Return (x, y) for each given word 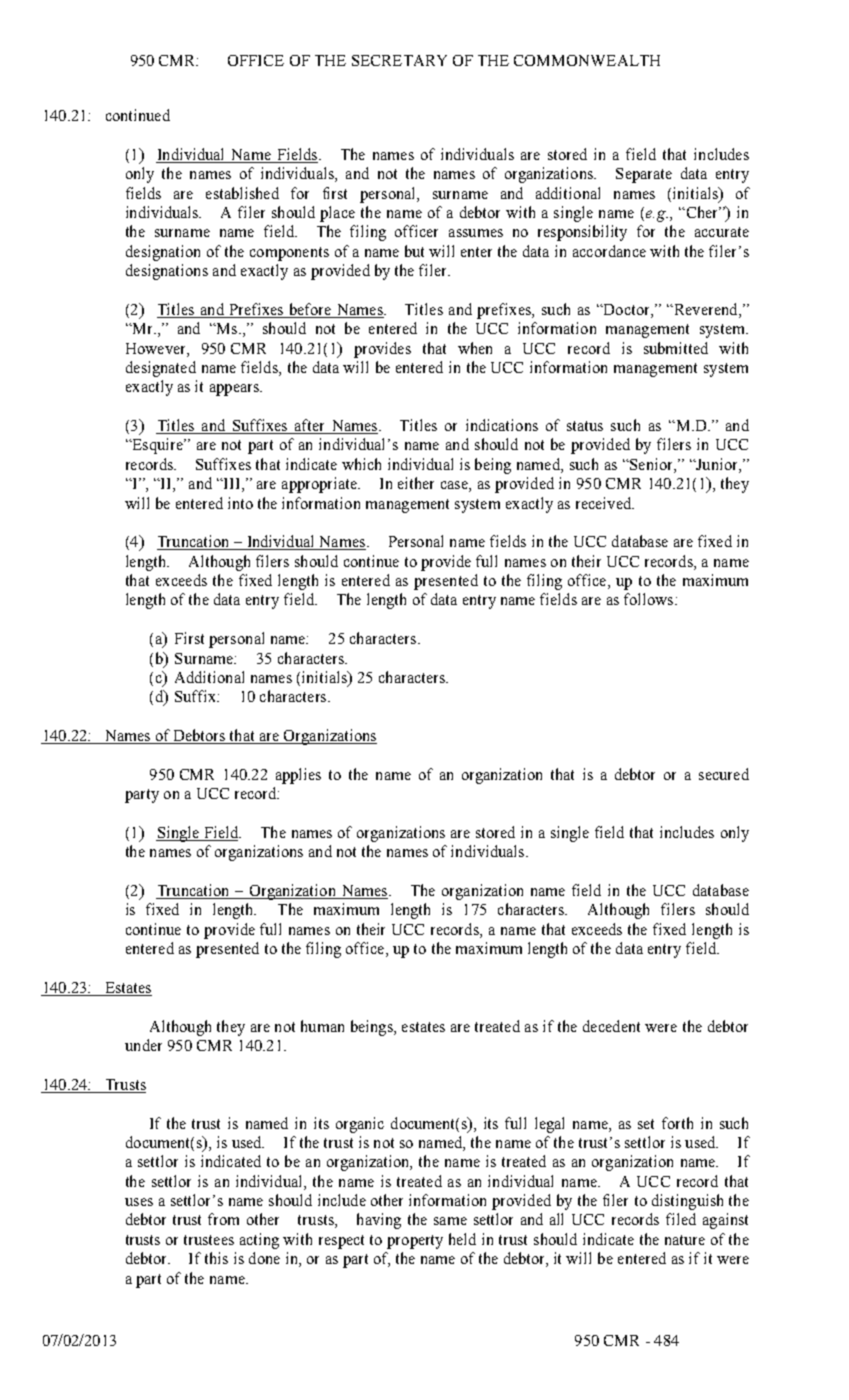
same (450, 1221)
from (223, 1219)
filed (681, 1219)
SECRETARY (399, 60)
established (242, 193)
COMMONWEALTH (587, 60)
